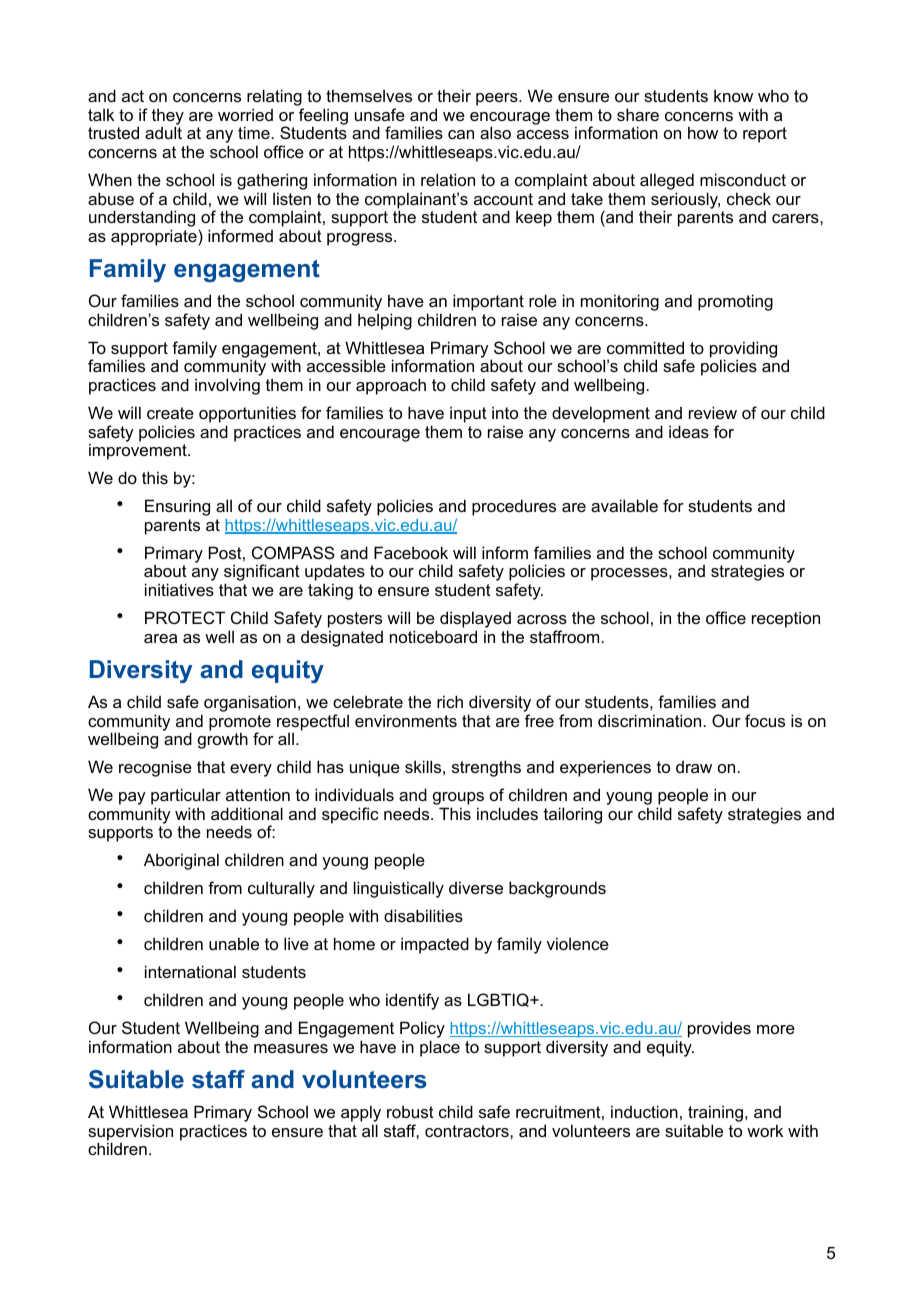 The height and width of the document is (1308, 924). I want to click on how, so click(703, 132).
